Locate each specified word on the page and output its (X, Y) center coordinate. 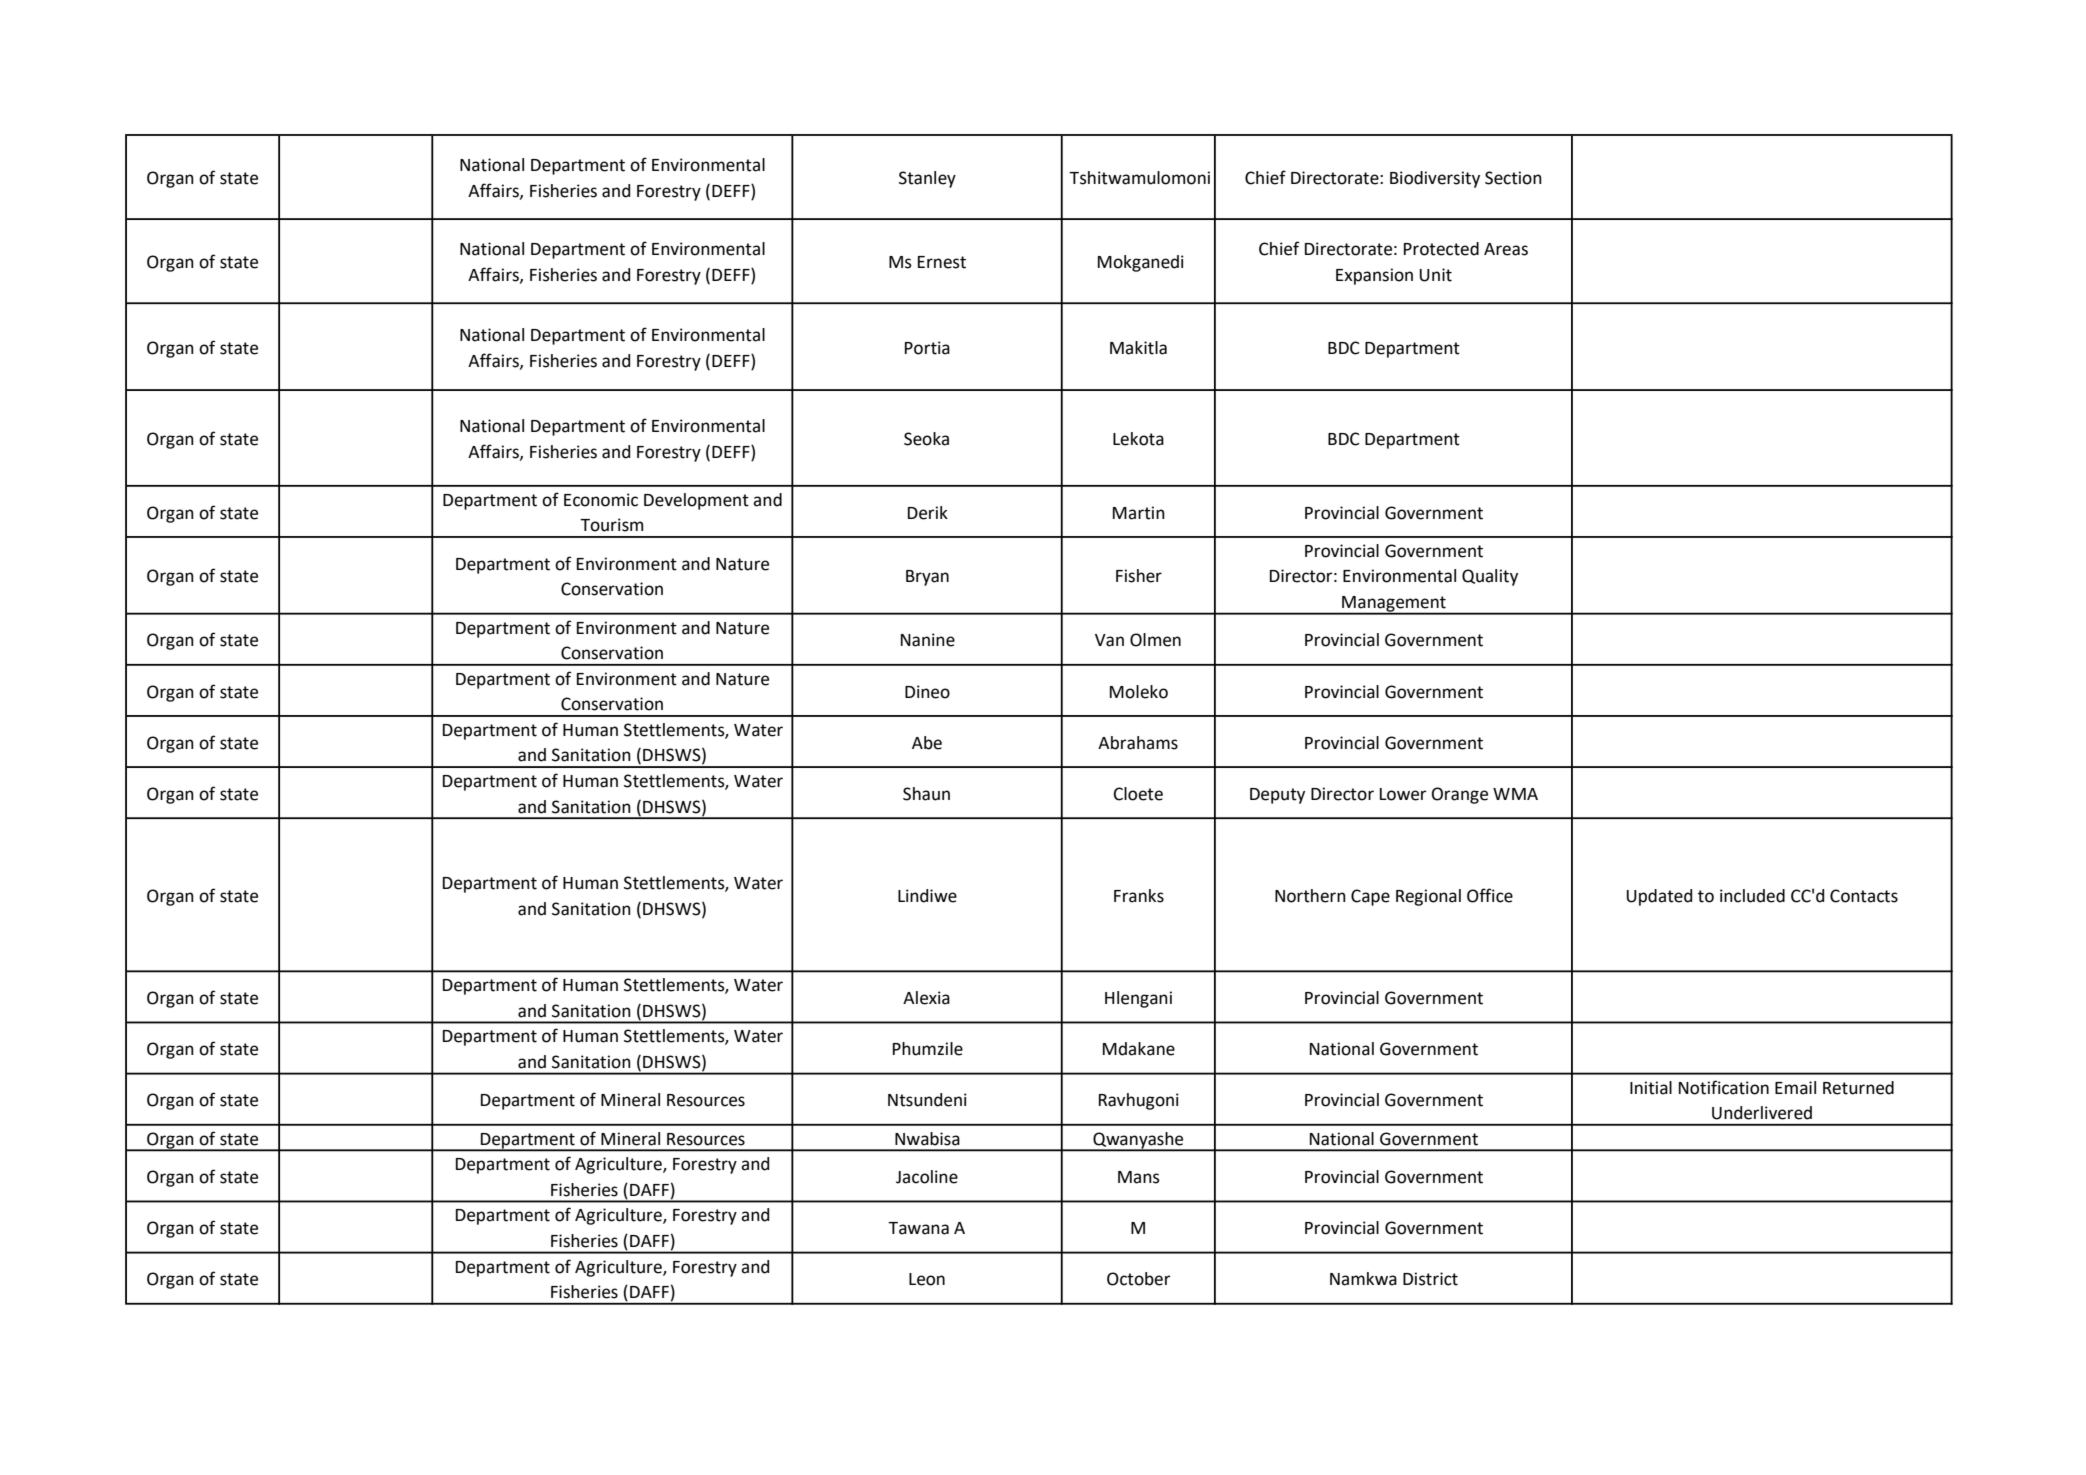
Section (1513, 178)
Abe (927, 743)
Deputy (1277, 796)
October (1138, 1279)
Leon (927, 1279)
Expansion (1374, 276)
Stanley (927, 179)
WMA (1515, 794)
